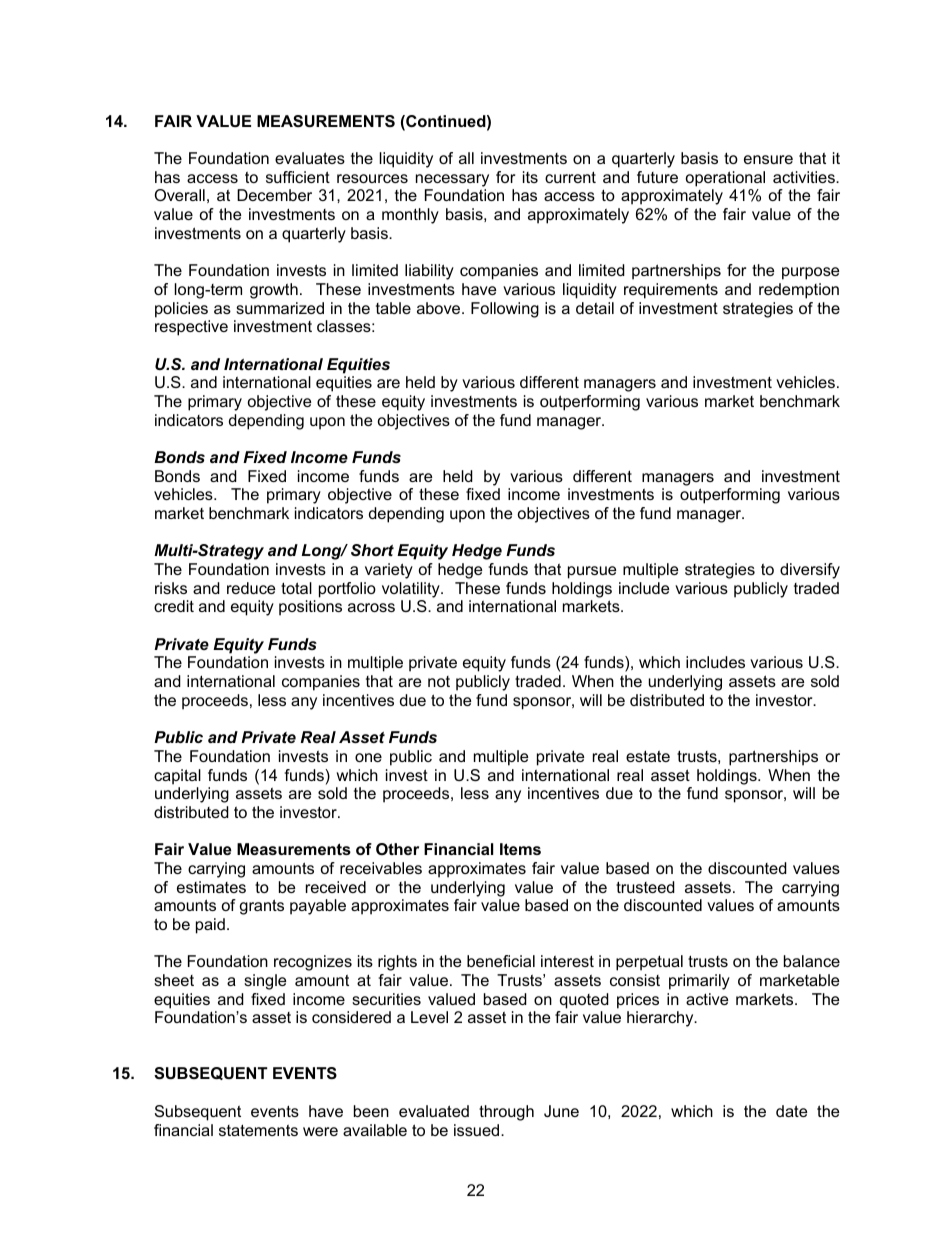  Describe the element at coordinates (452, 180) in the document. I see `necessary` at that location.
